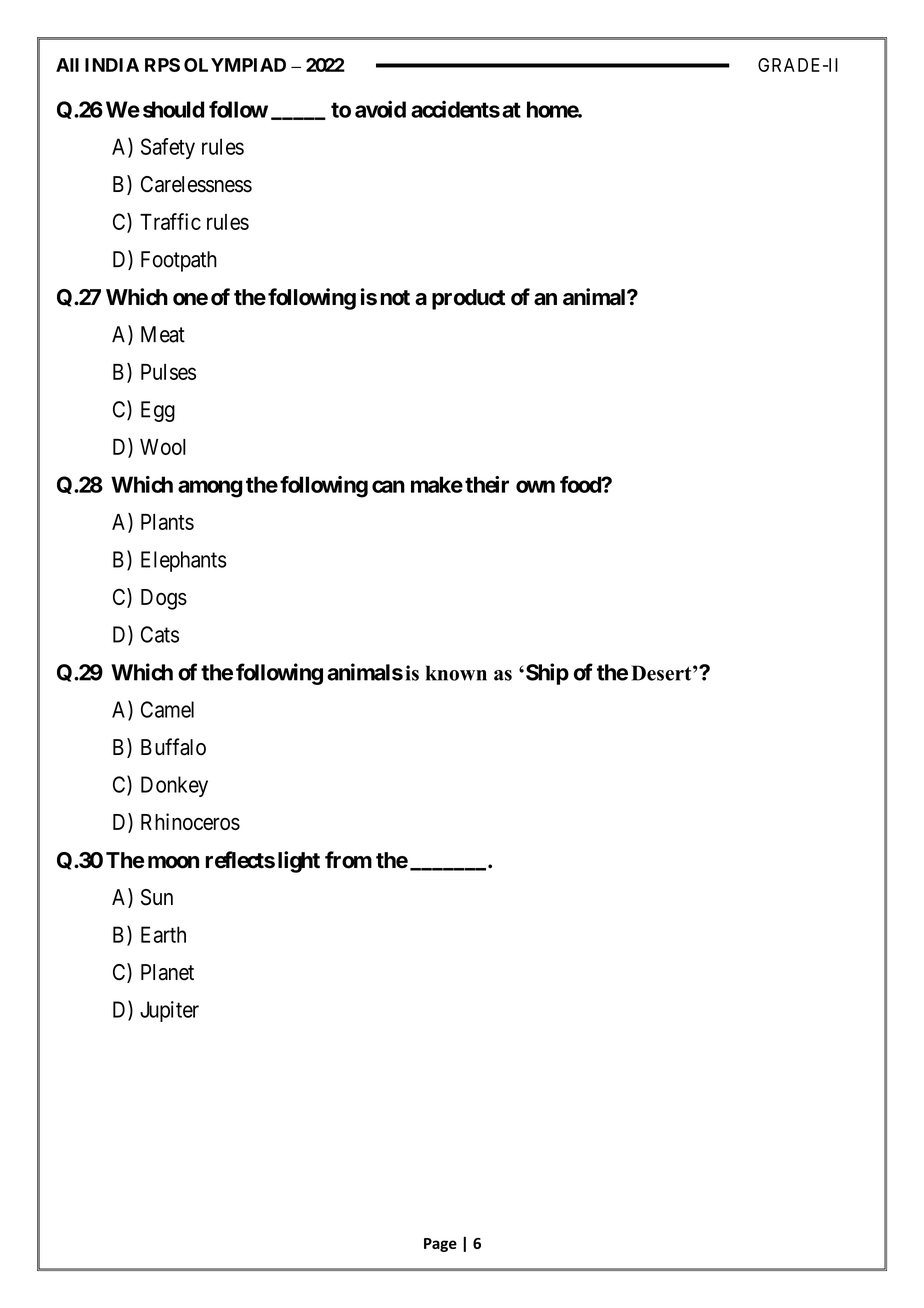 This screenshot has width=924, height=1308. Describe the element at coordinates (112, 65) in the screenshot. I see `INDIA` at that location.
